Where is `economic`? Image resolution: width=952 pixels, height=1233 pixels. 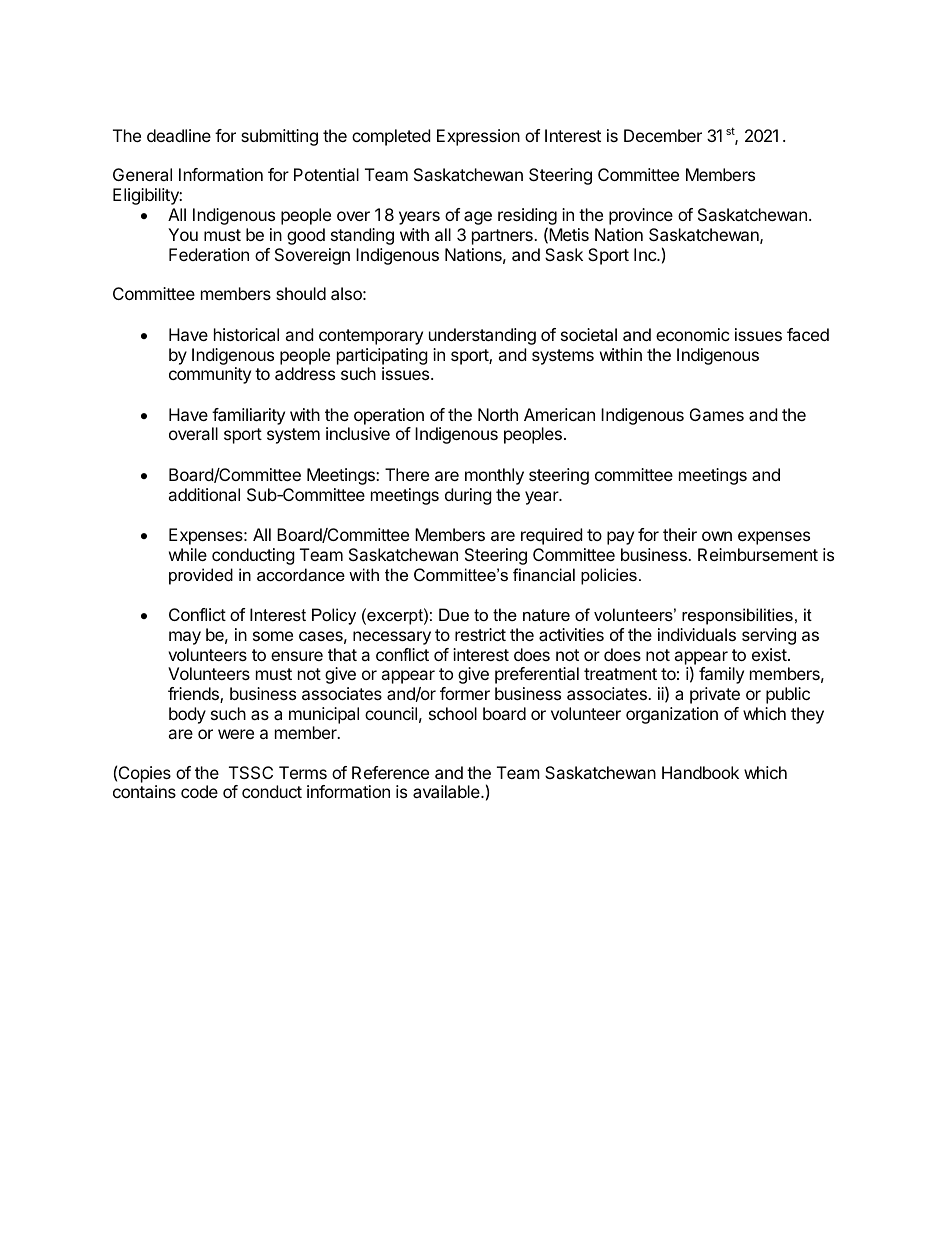 economic is located at coordinates (693, 334).
